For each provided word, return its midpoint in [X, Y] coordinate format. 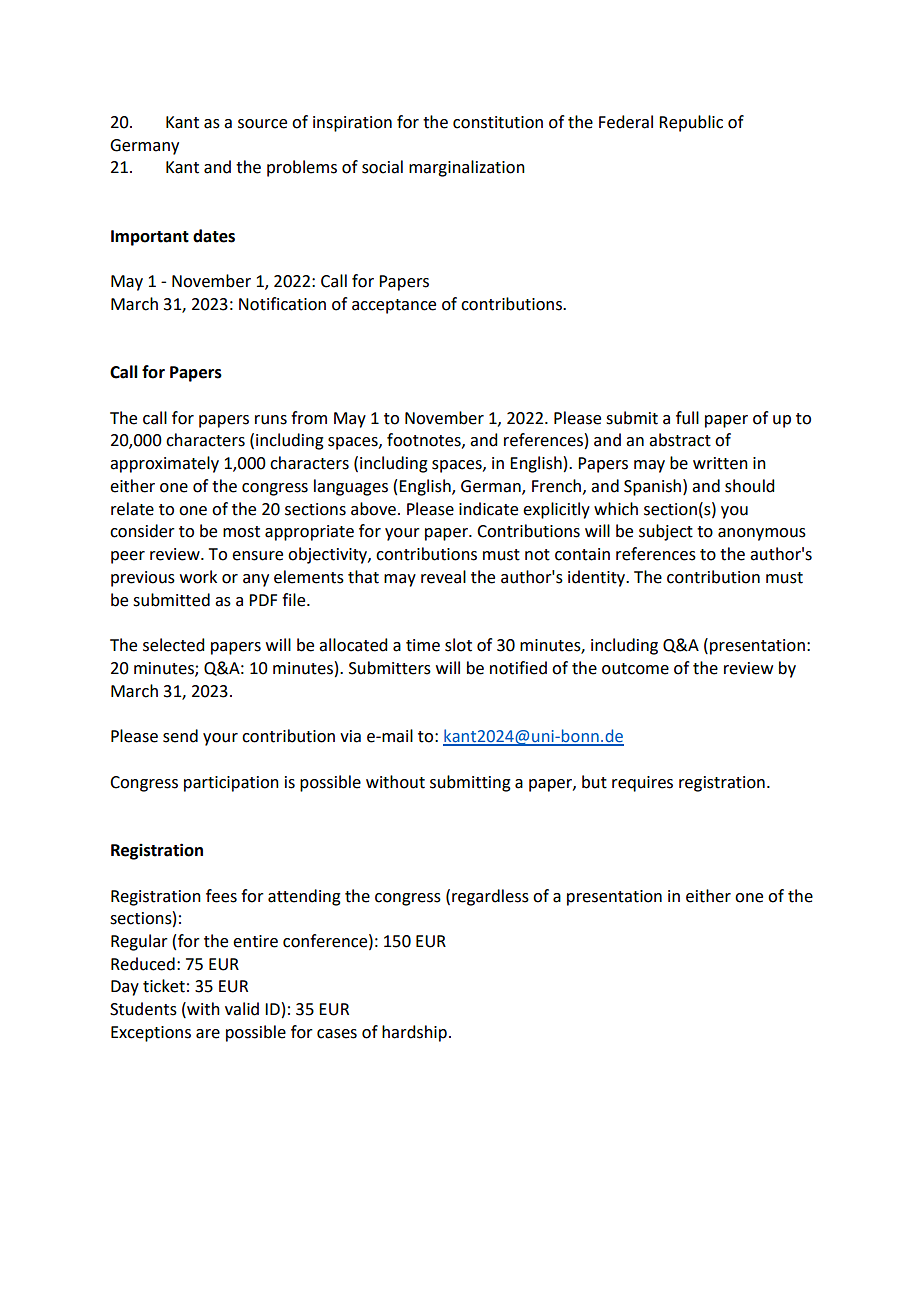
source [262, 124]
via [350, 736]
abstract [680, 440]
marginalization [467, 168]
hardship [414, 1033]
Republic [691, 123]
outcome [635, 669]
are [208, 1034]
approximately [164, 464]
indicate [488, 509]
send [180, 736]
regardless [490, 897]
